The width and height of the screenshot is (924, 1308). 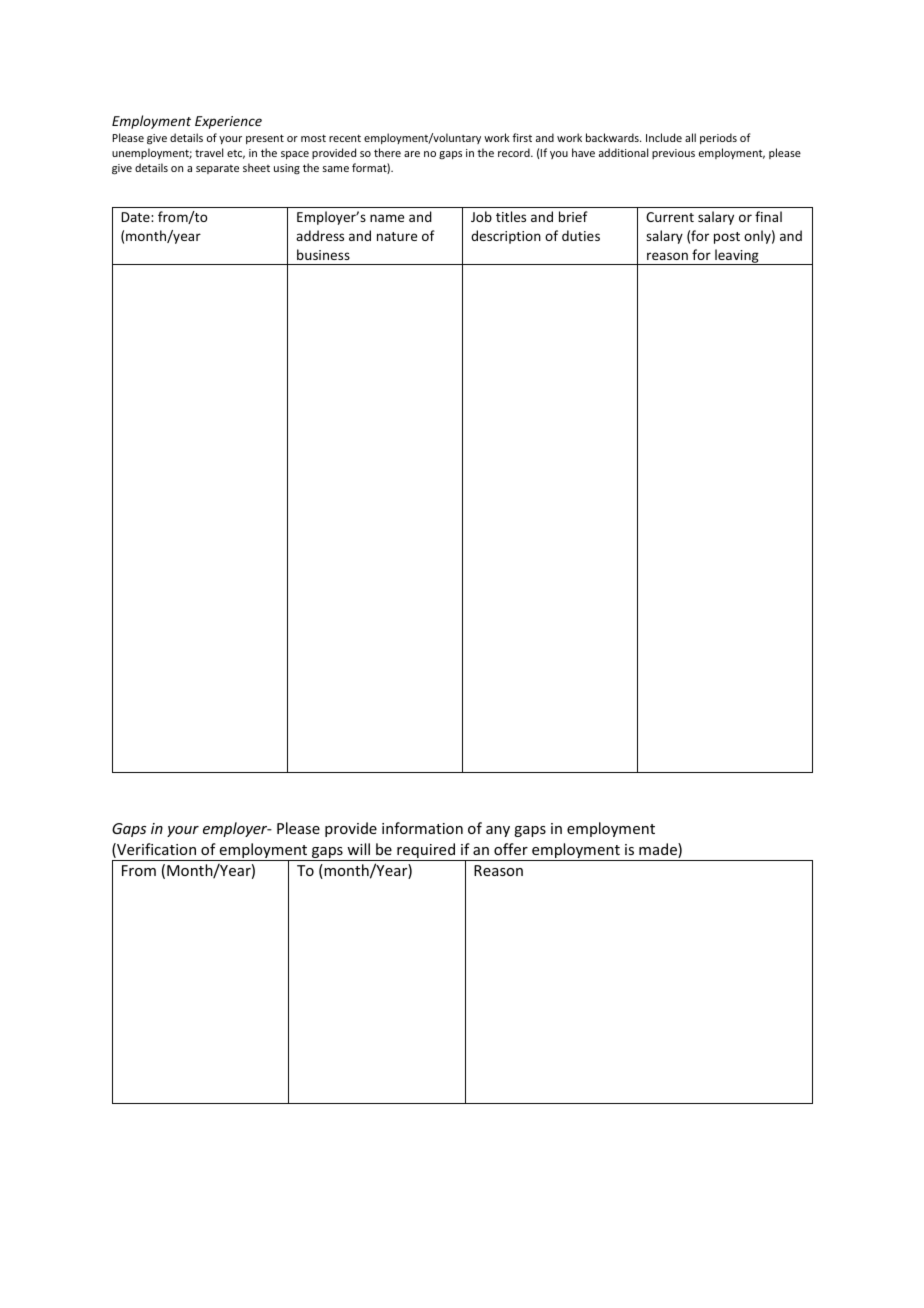 I want to click on first, so click(x=522, y=137).
